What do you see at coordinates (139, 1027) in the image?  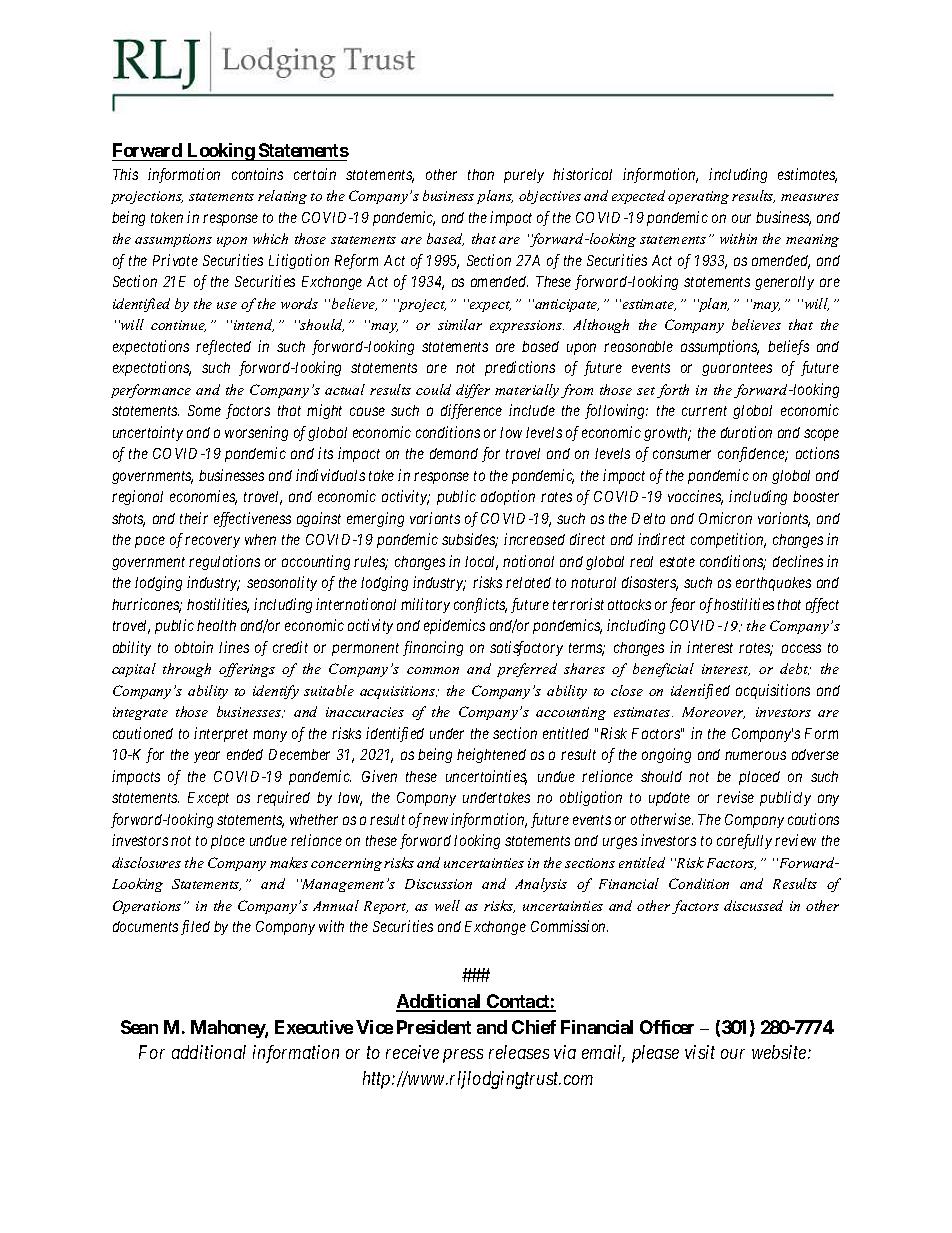 I see `Sean` at bounding box center [139, 1027].
